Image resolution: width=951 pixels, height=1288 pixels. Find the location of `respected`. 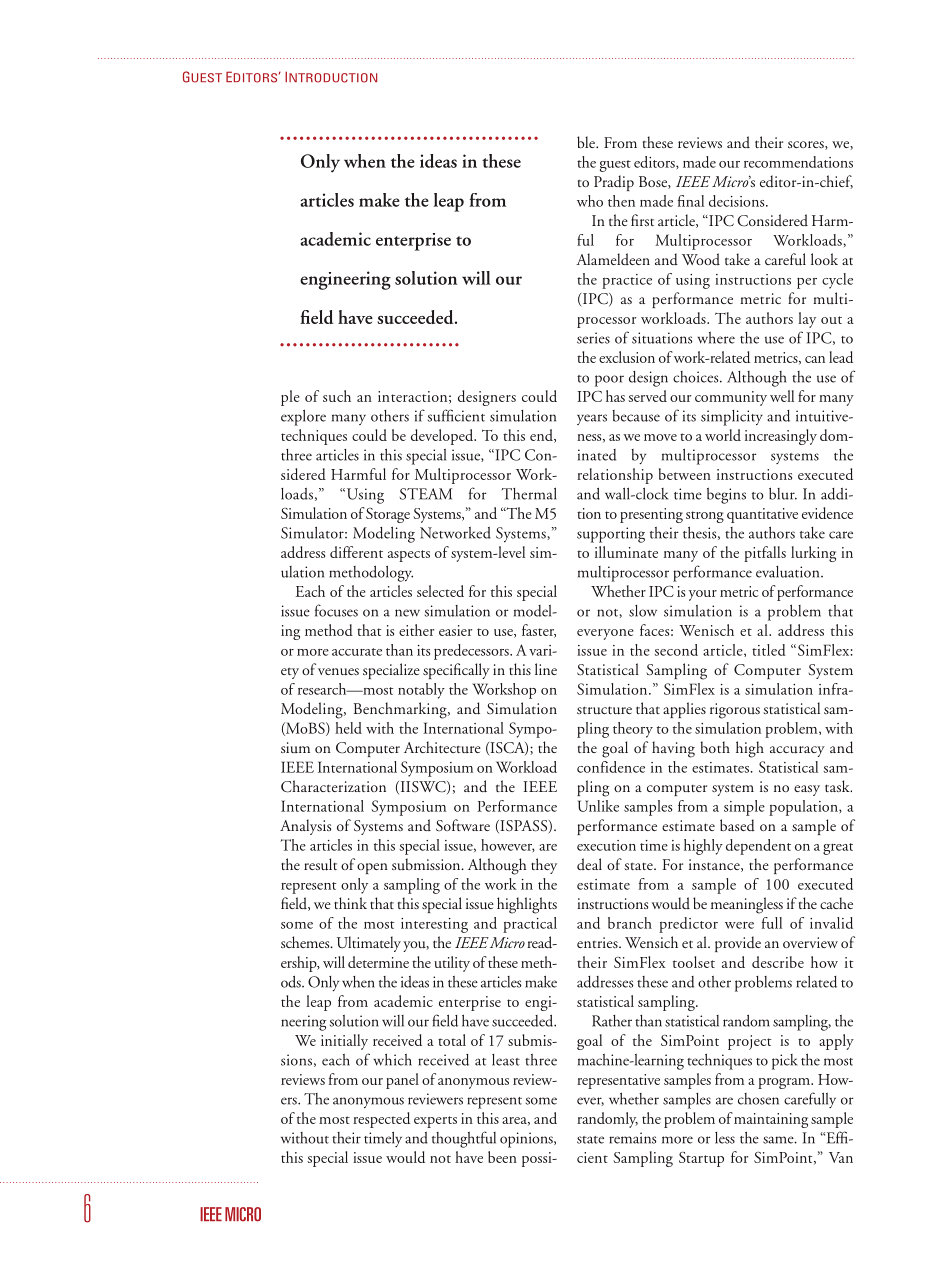

respected is located at coordinates (381, 1120).
